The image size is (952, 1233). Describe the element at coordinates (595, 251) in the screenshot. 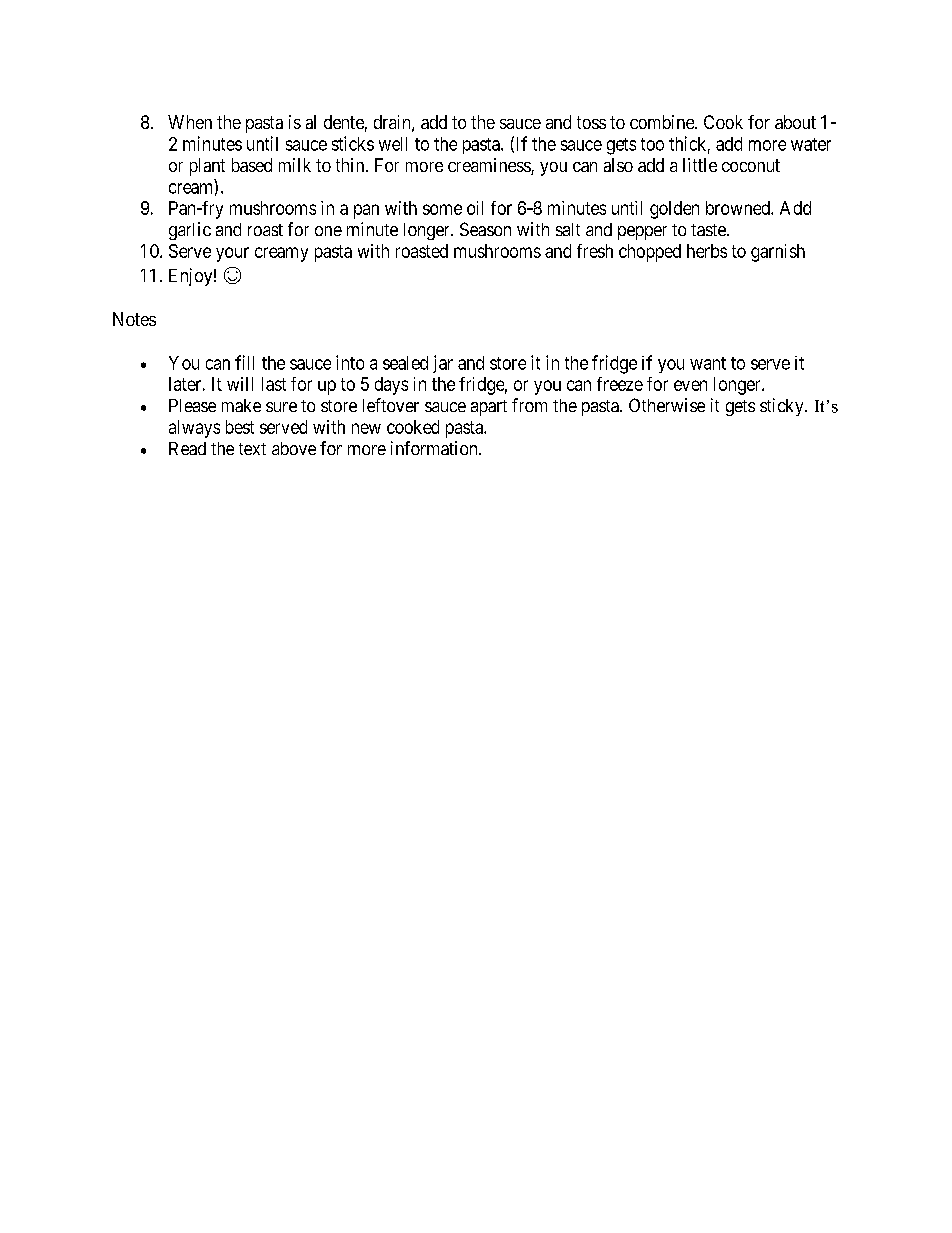

I see `fresh` at that location.
